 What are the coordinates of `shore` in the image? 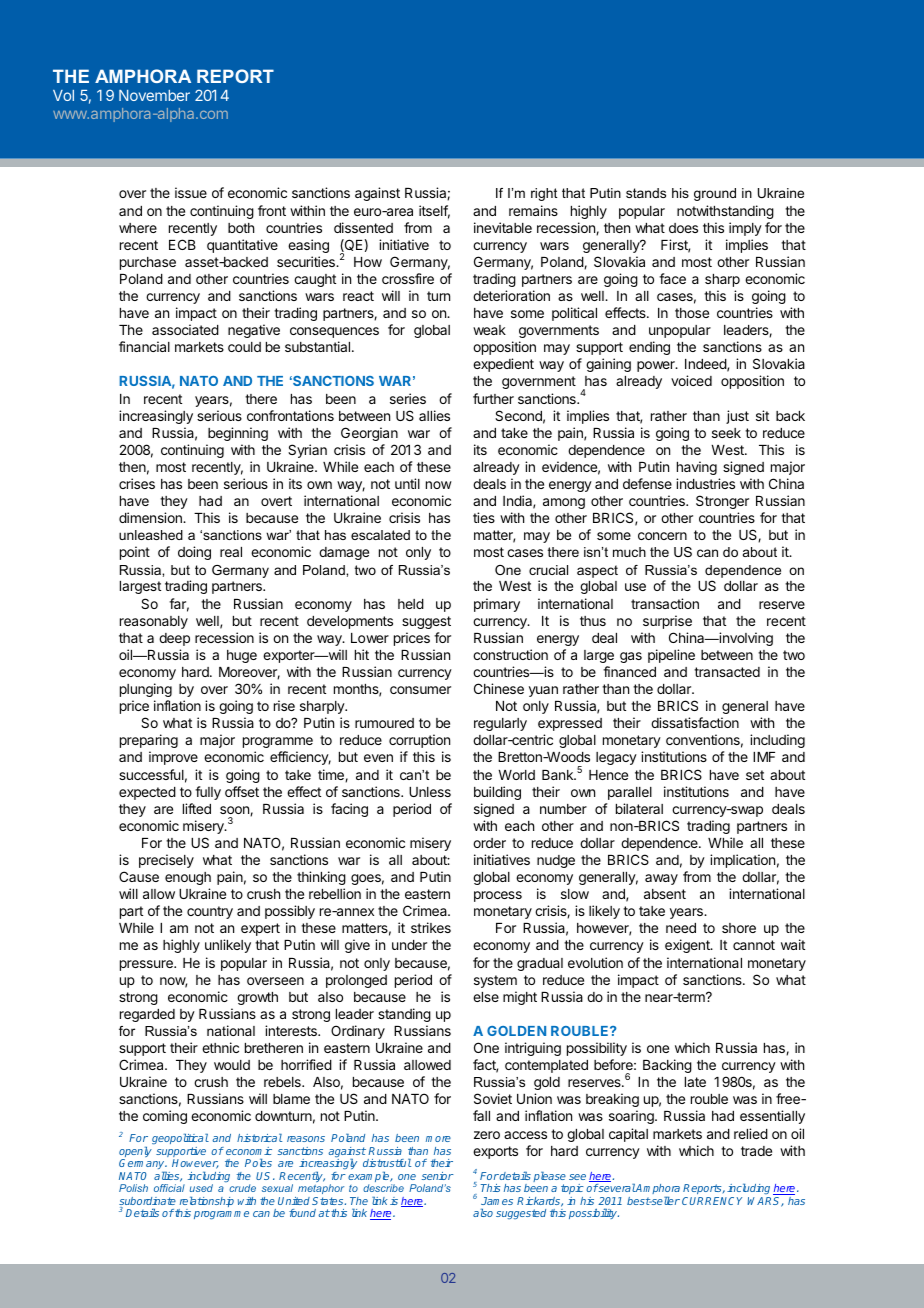 It's located at (739, 928).
